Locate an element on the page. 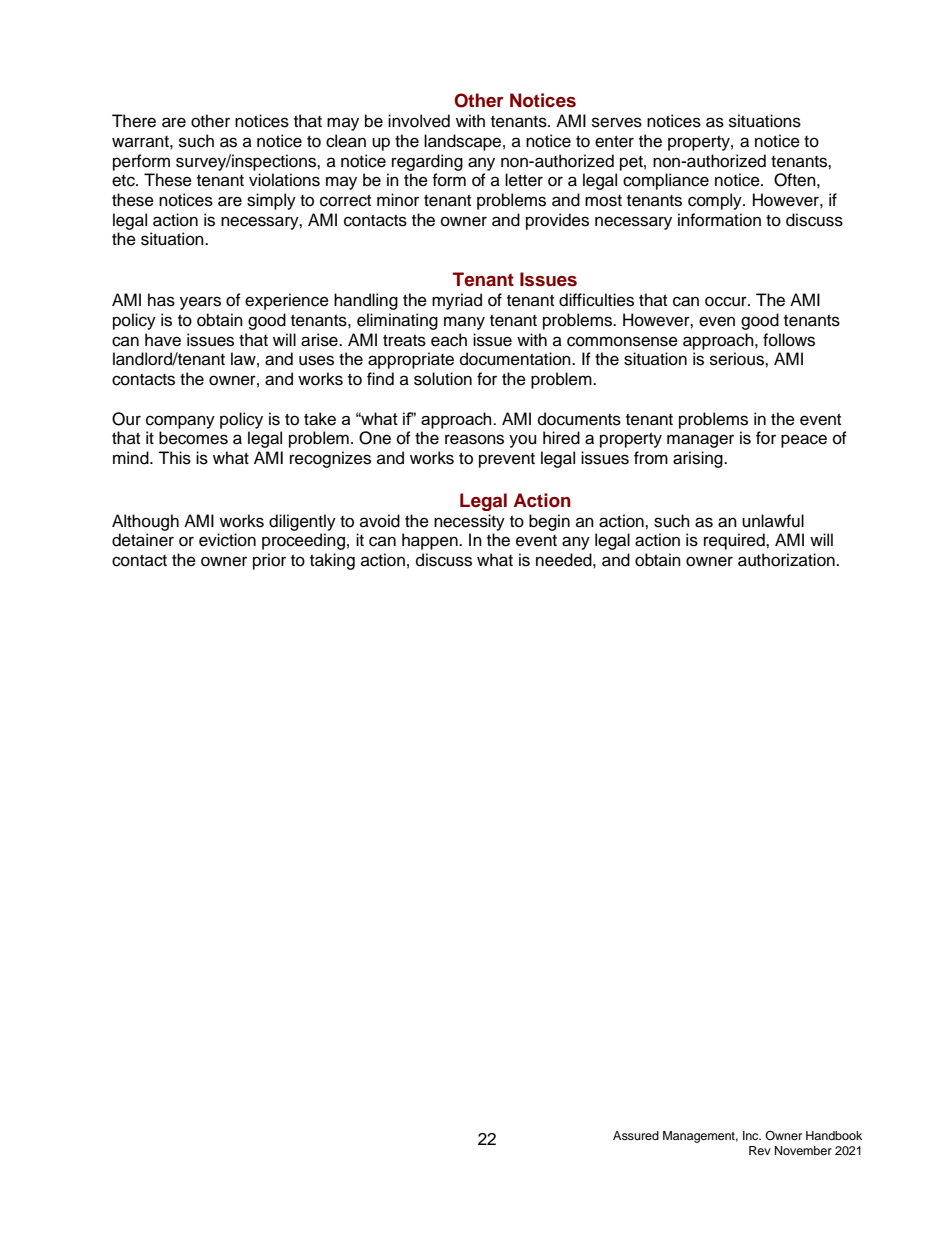 This document has height=1233, width=952. violations is located at coordinates (284, 180).
